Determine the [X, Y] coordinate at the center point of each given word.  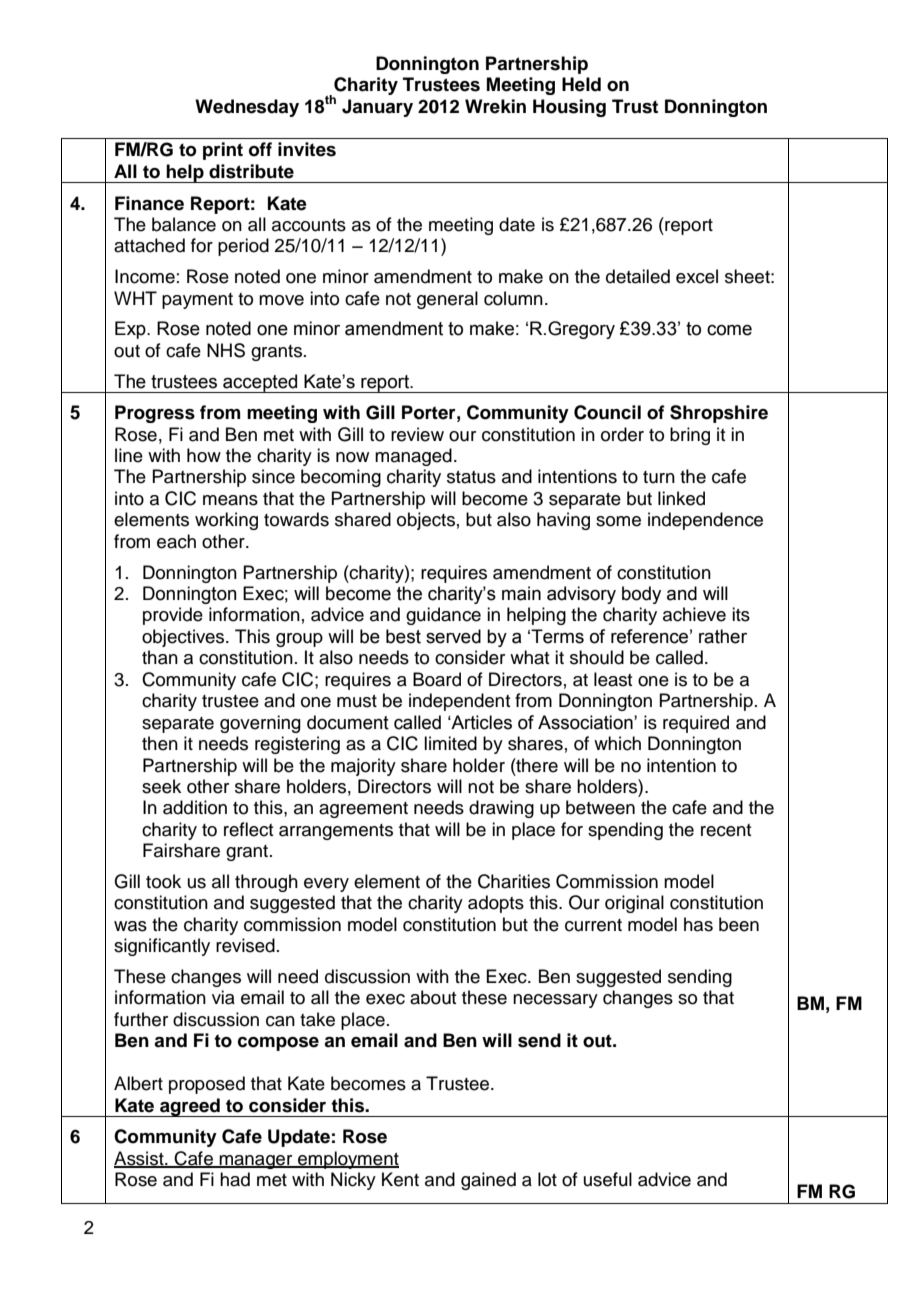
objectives [184, 638]
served [453, 636]
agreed [190, 1107]
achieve [694, 614]
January [377, 108]
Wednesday [247, 108]
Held [581, 84]
